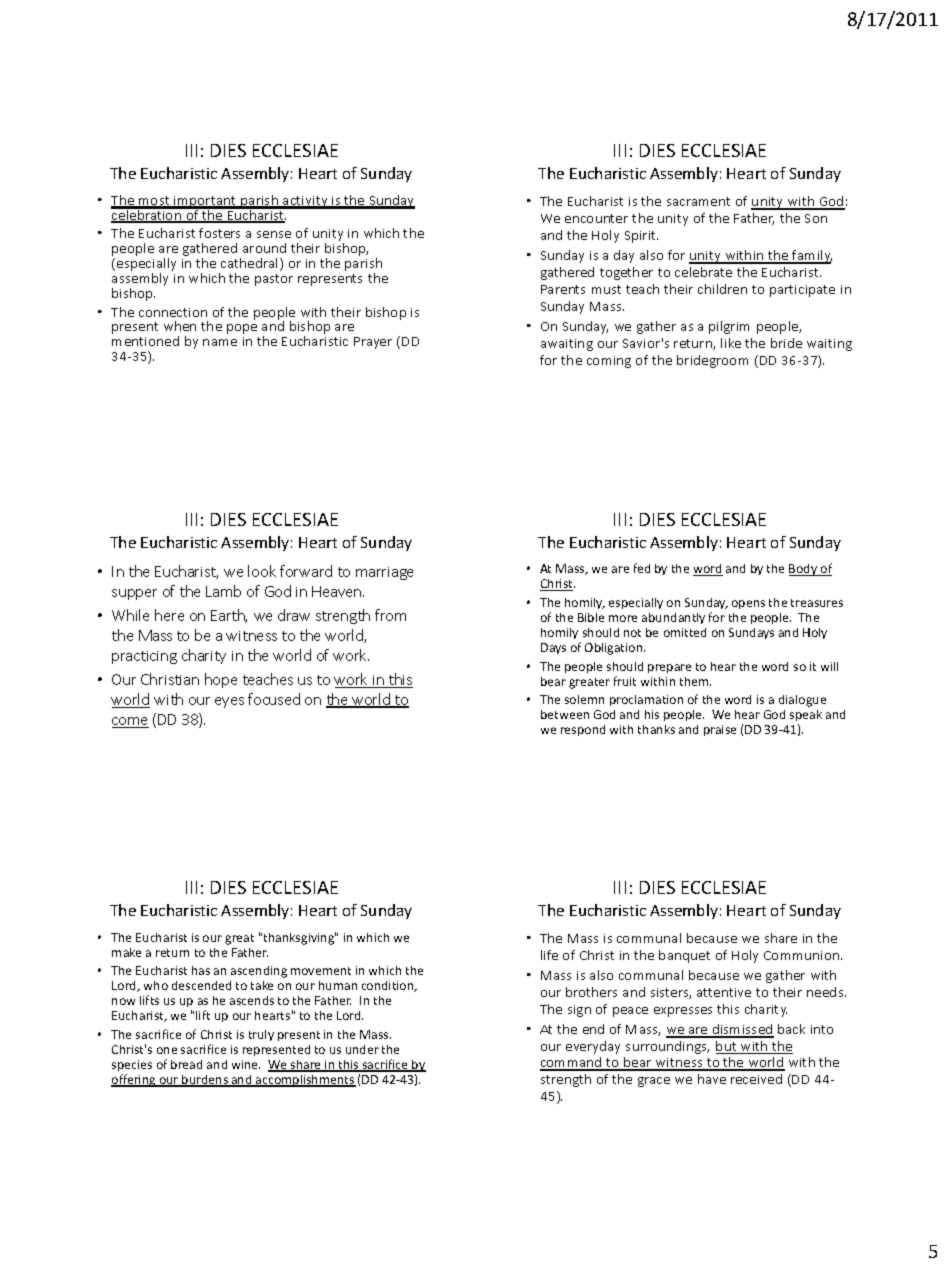  I want to click on encounter, so click(596, 218).
